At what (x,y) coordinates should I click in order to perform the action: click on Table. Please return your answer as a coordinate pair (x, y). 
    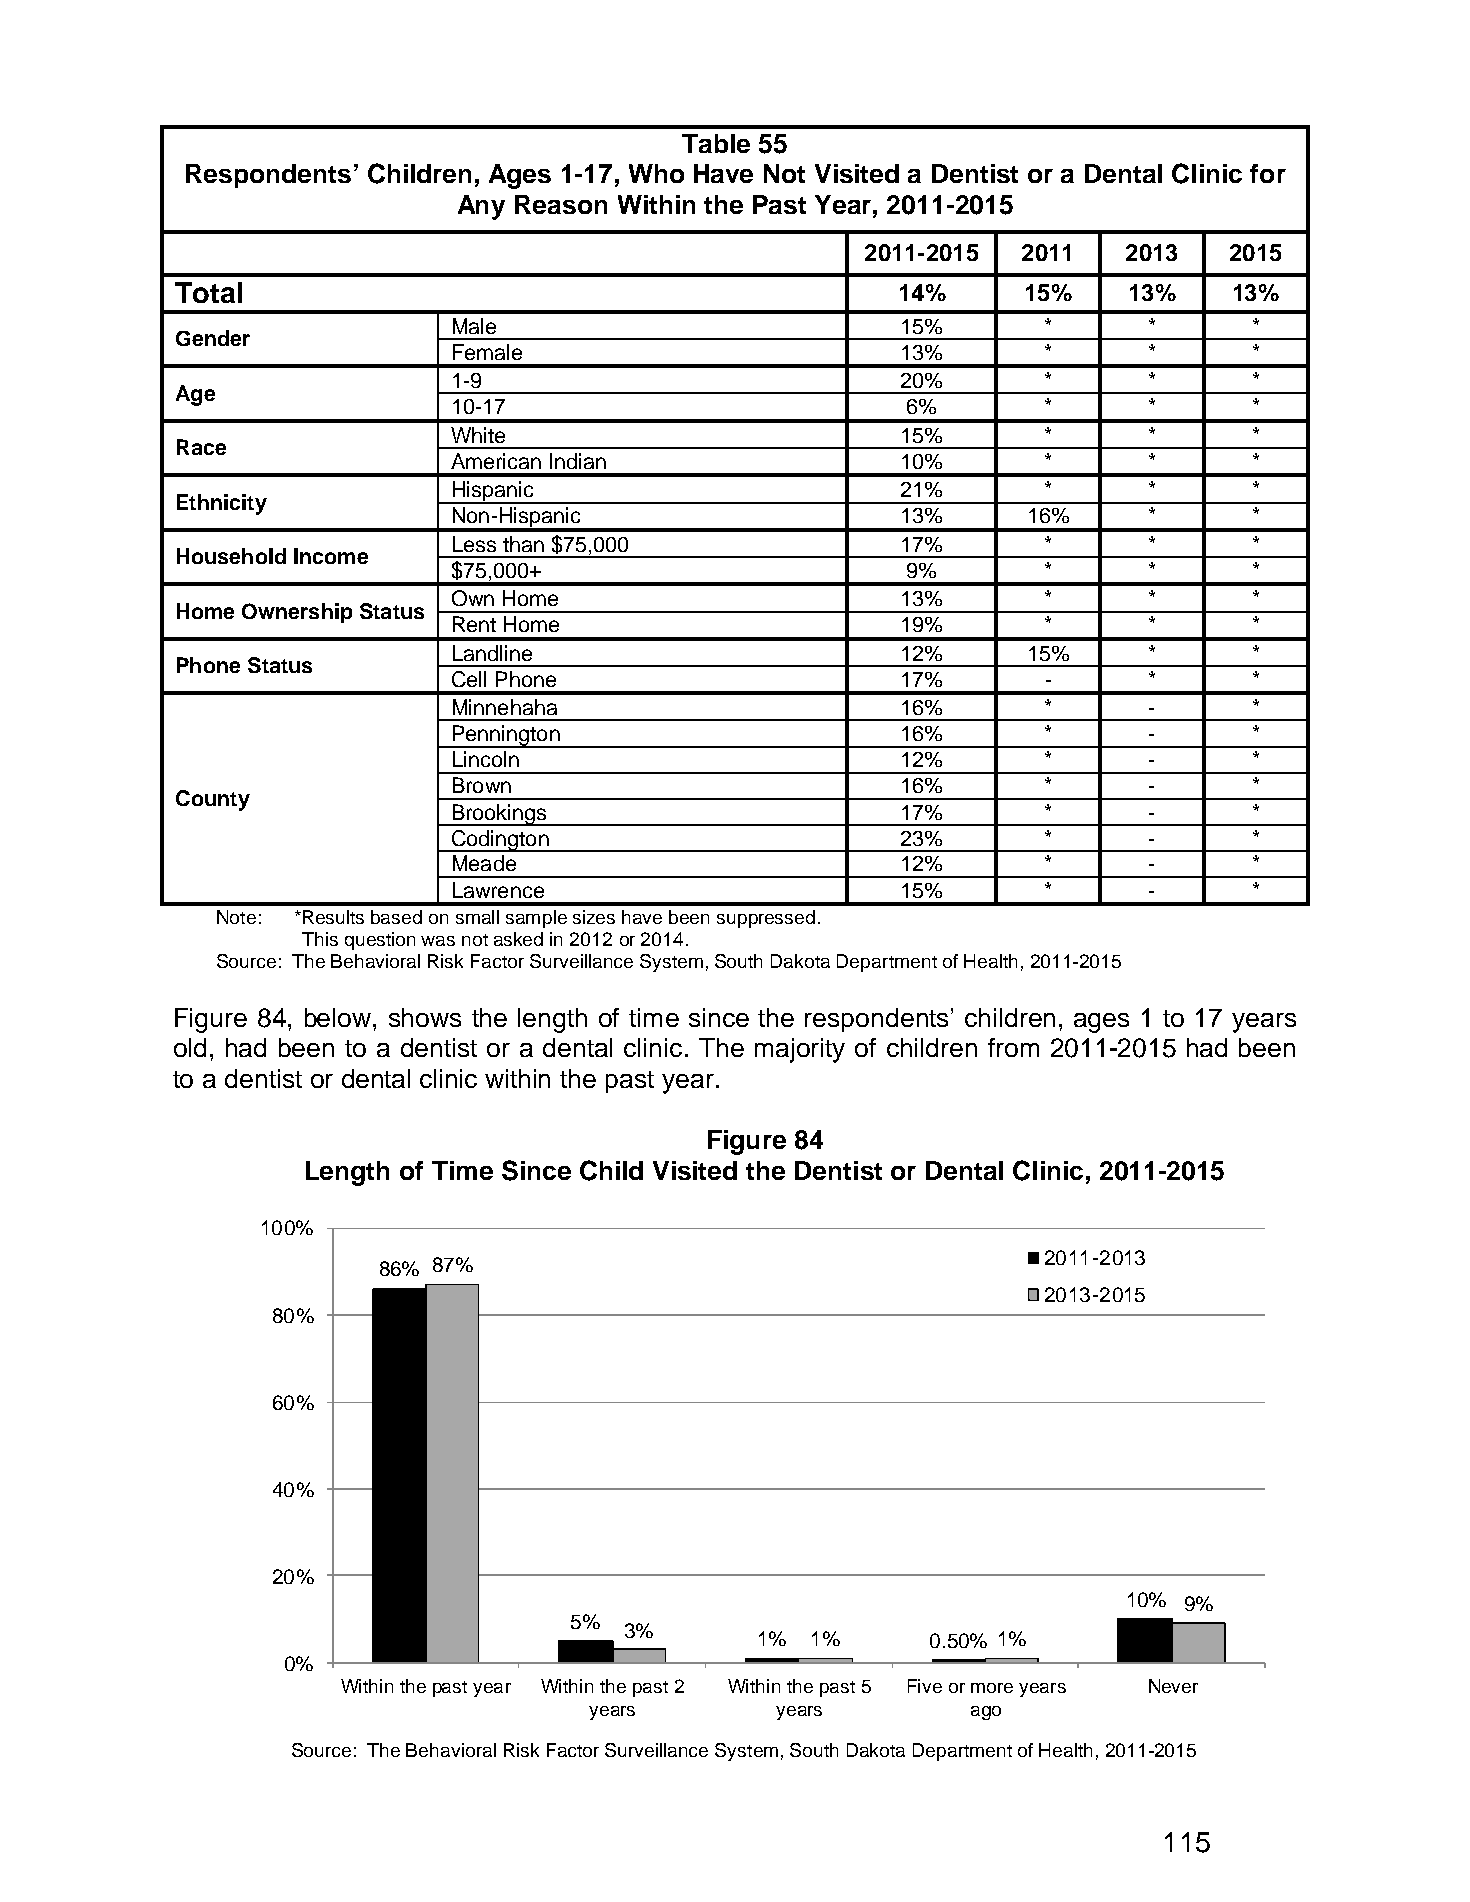
    Looking at the image, I should click on (716, 143).
